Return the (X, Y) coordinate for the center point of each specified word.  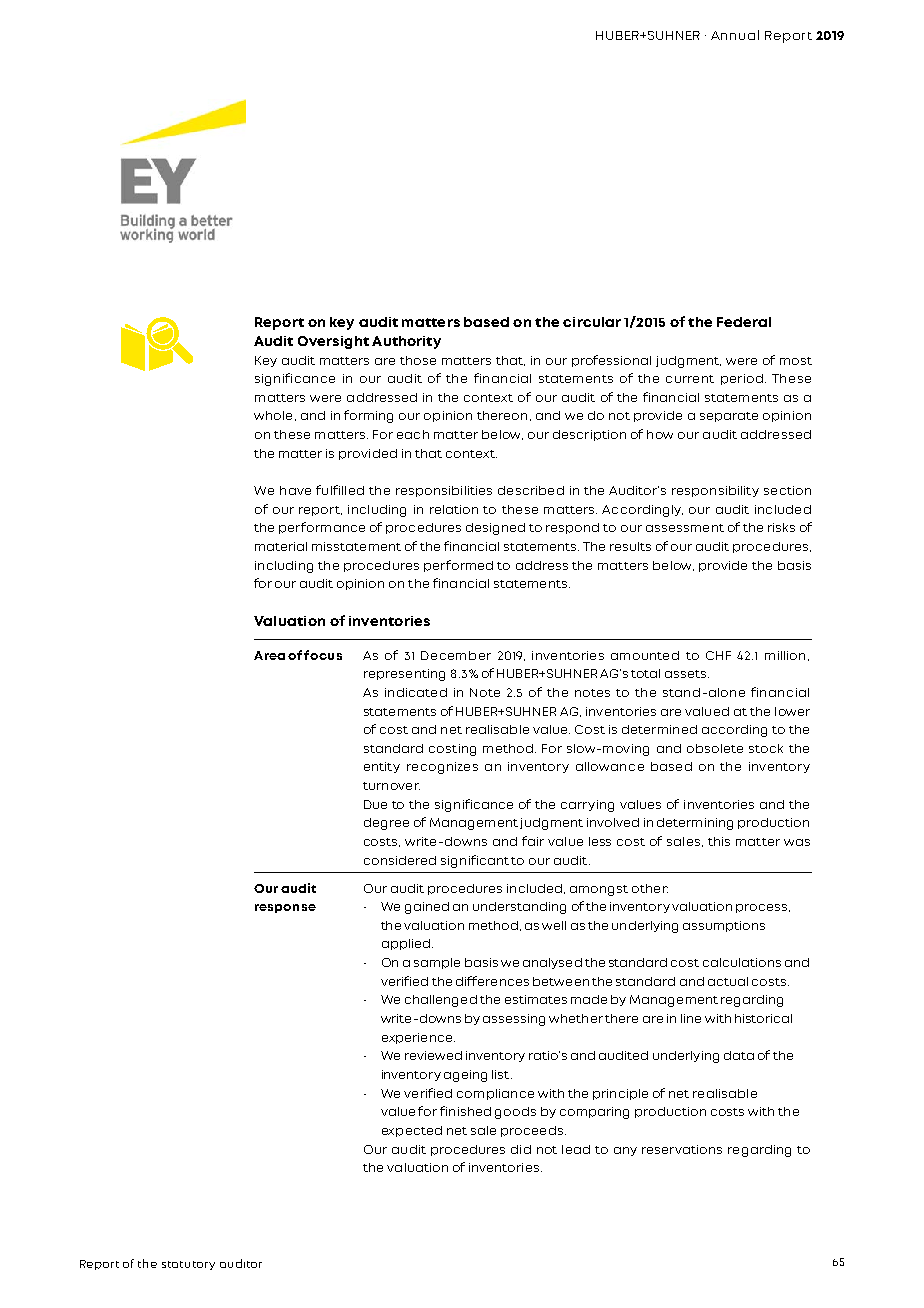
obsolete (715, 748)
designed (495, 529)
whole (273, 415)
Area (269, 655)
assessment (685, 528)
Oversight (333, 342)
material (281, 546)
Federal (744, 322)
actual (728, 981)
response (285, 908)
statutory (188, 1265)
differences (492, 981)
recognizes (442, 768)
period (742, 379)
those (418, 360)
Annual (735, 35)
